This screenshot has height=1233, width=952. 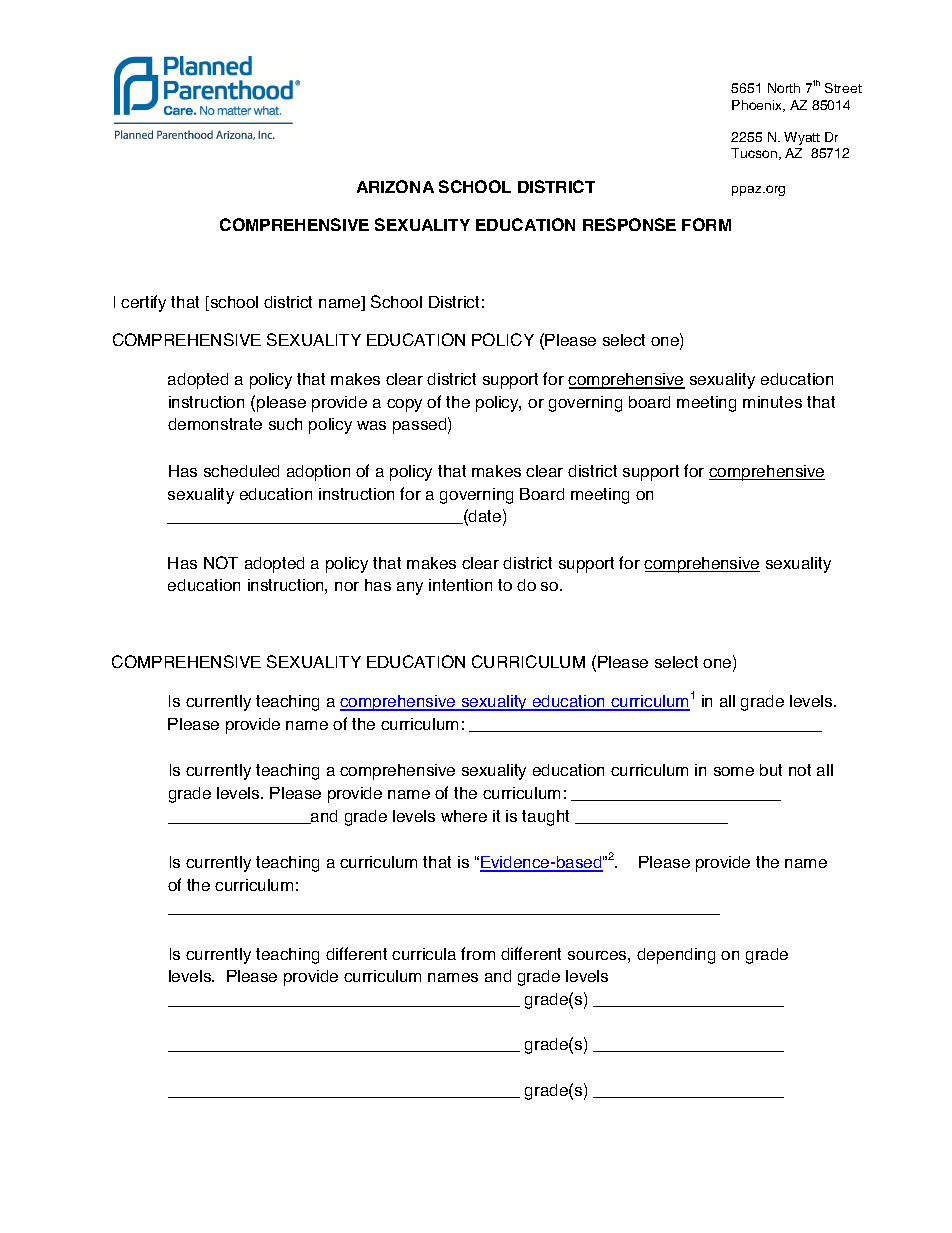 What do you see at coordinates (395, 186) in the screenshot?
I see `ARIZONA` at bounding box center [395, 186].
